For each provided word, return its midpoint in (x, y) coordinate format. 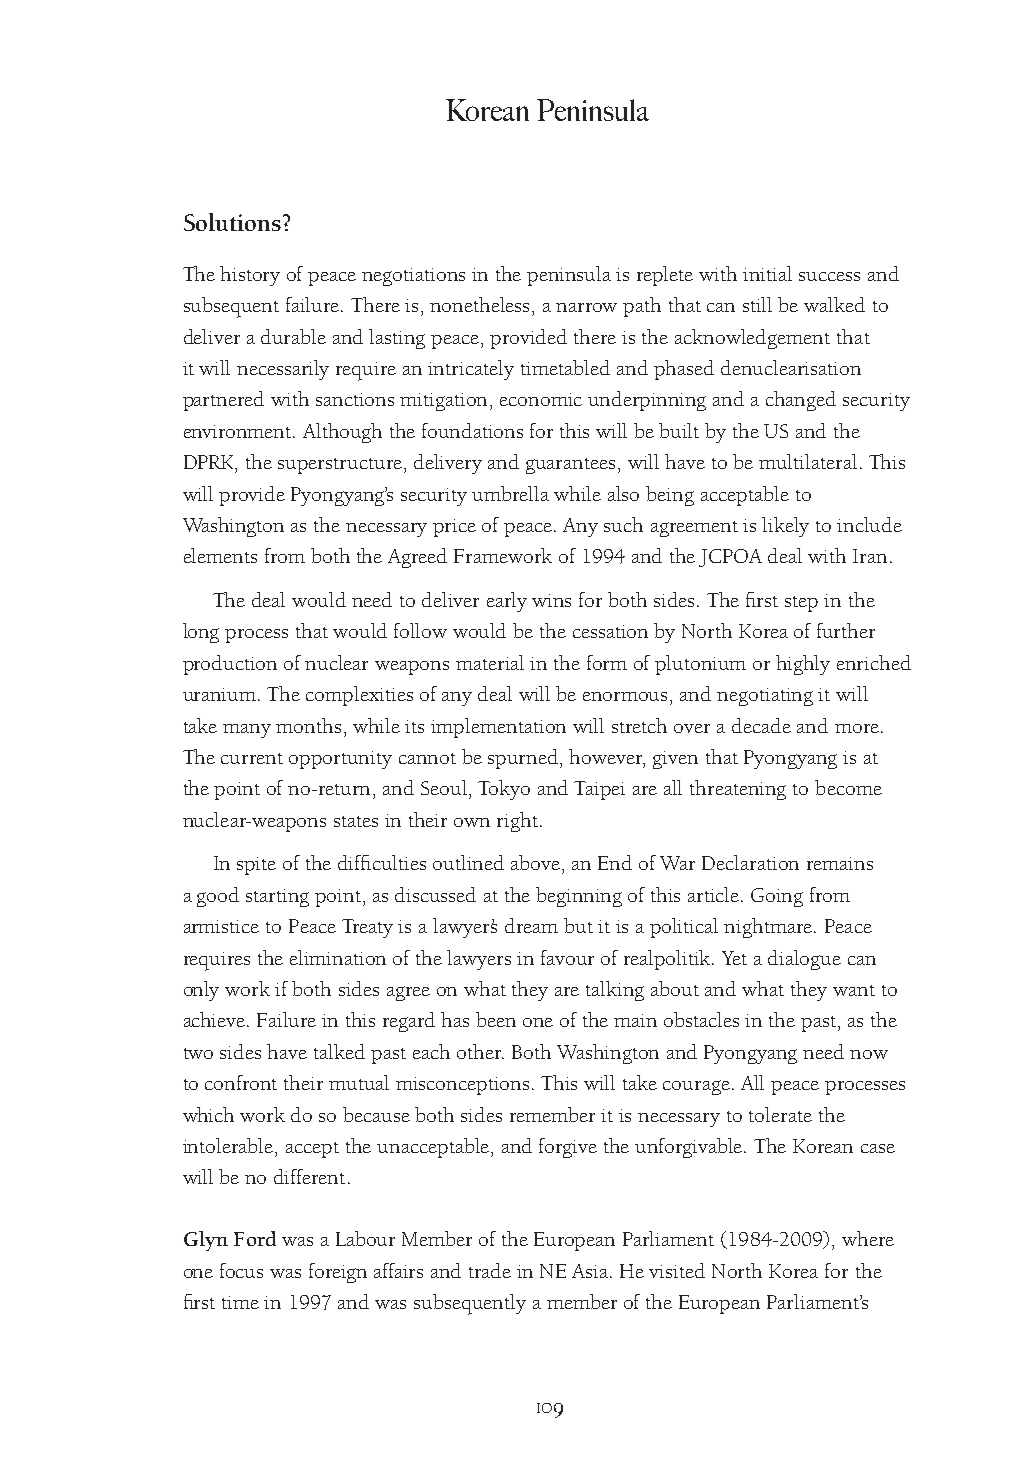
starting (277, 898)
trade (490, 1270)
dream (531, 925)
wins (551, 600)
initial (767, 273)
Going (777, 897)
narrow (586, 307)
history (250, 276)
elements (220, 555)
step (801, 604)
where (868, 1238)
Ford (255, 1238)
